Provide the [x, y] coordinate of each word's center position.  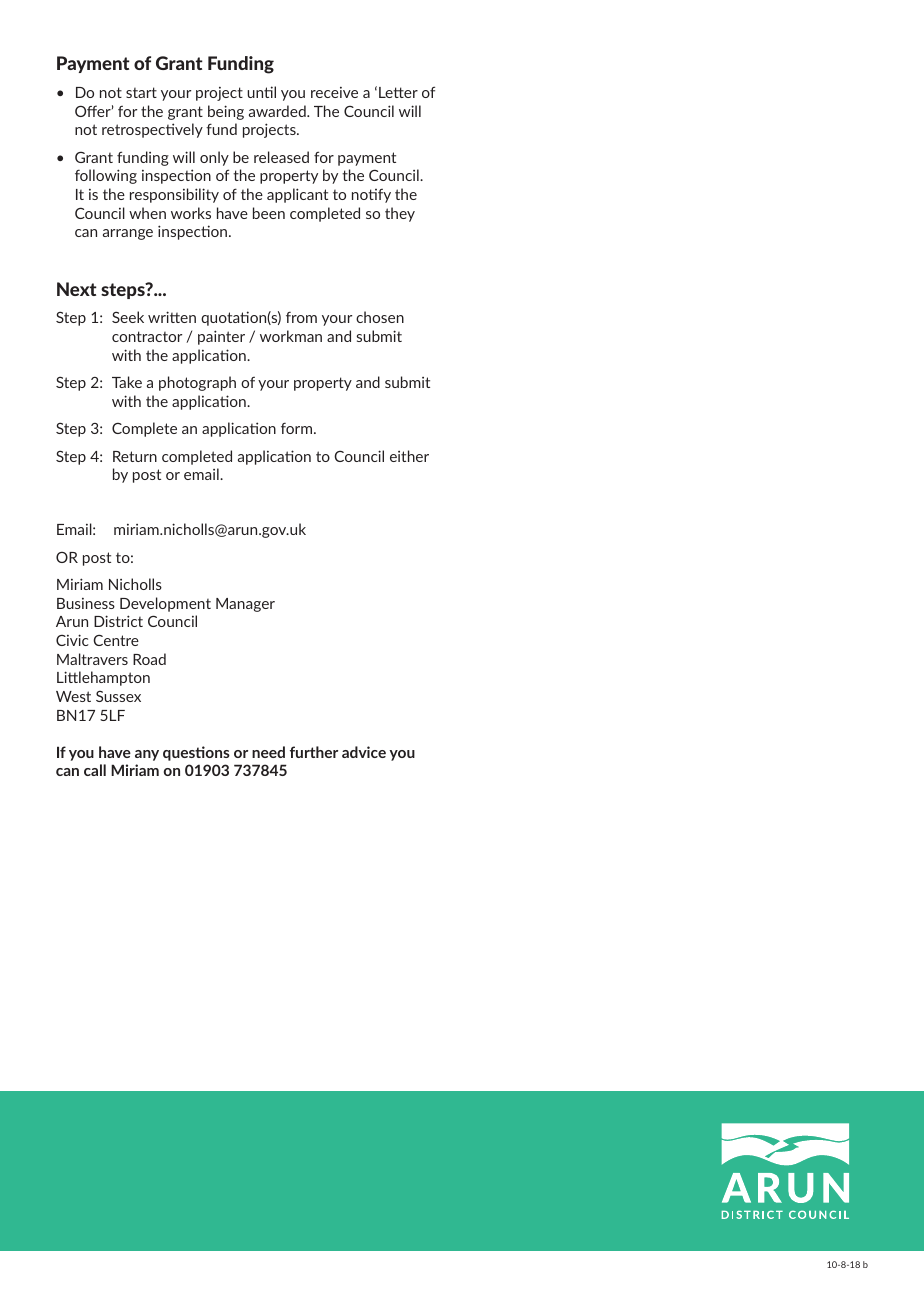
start [141, 92]
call [95, 770]
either [409, 456]
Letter [398, 92]
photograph [197, 383]
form [296, 428]
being [226, 112]
